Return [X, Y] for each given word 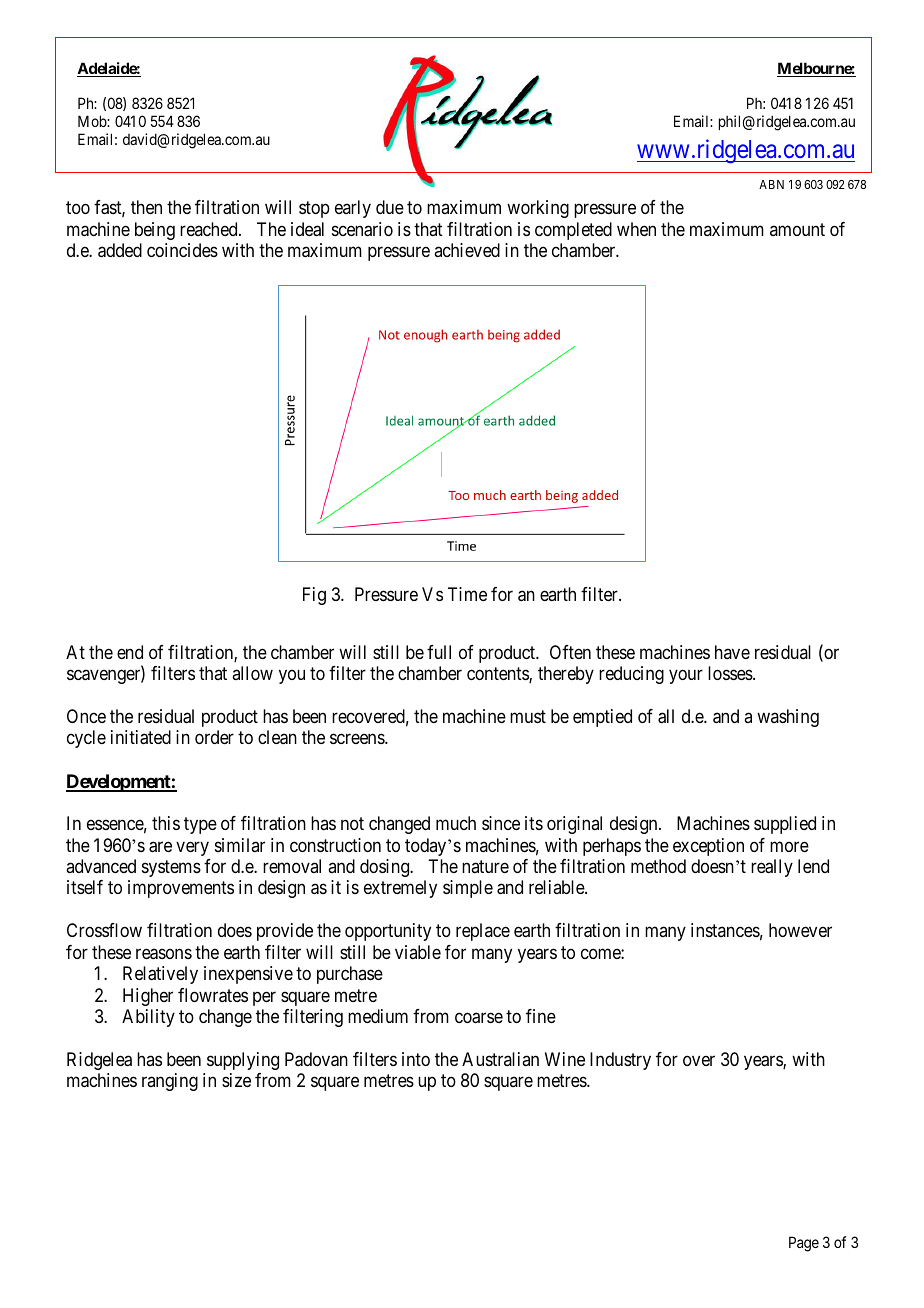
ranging [170, 1082]
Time [467, 594]
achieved [467, 250]
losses [731, 673]
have [732, 652]
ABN [771, 184]
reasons [164, 954]
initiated [141, 737]
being [155, 231]
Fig [314, 596]
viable [418, 952]
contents [498, 675]
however [800, 930]
